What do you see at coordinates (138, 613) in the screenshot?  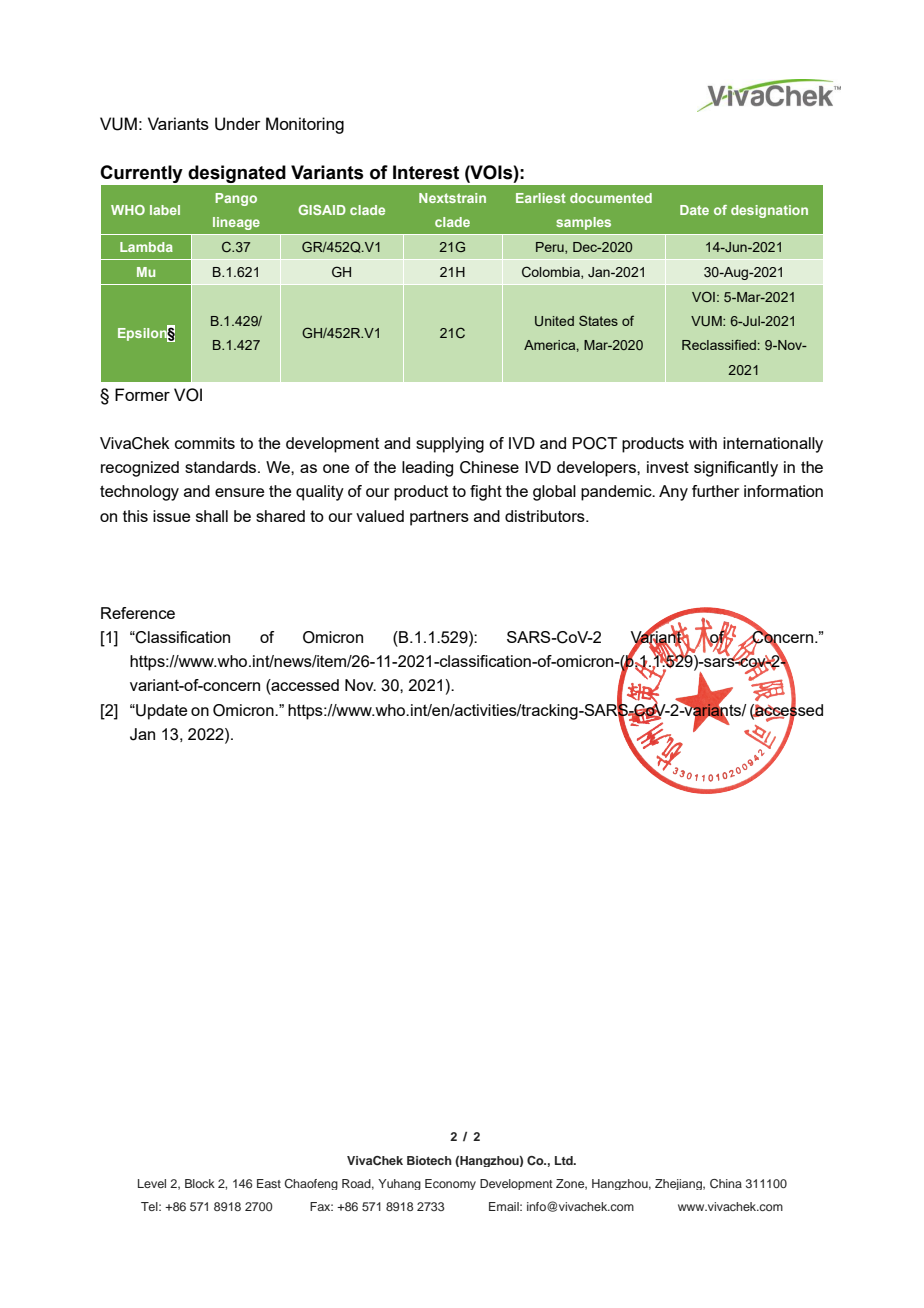 I see `Reference` at bounding box center [138, 613].
